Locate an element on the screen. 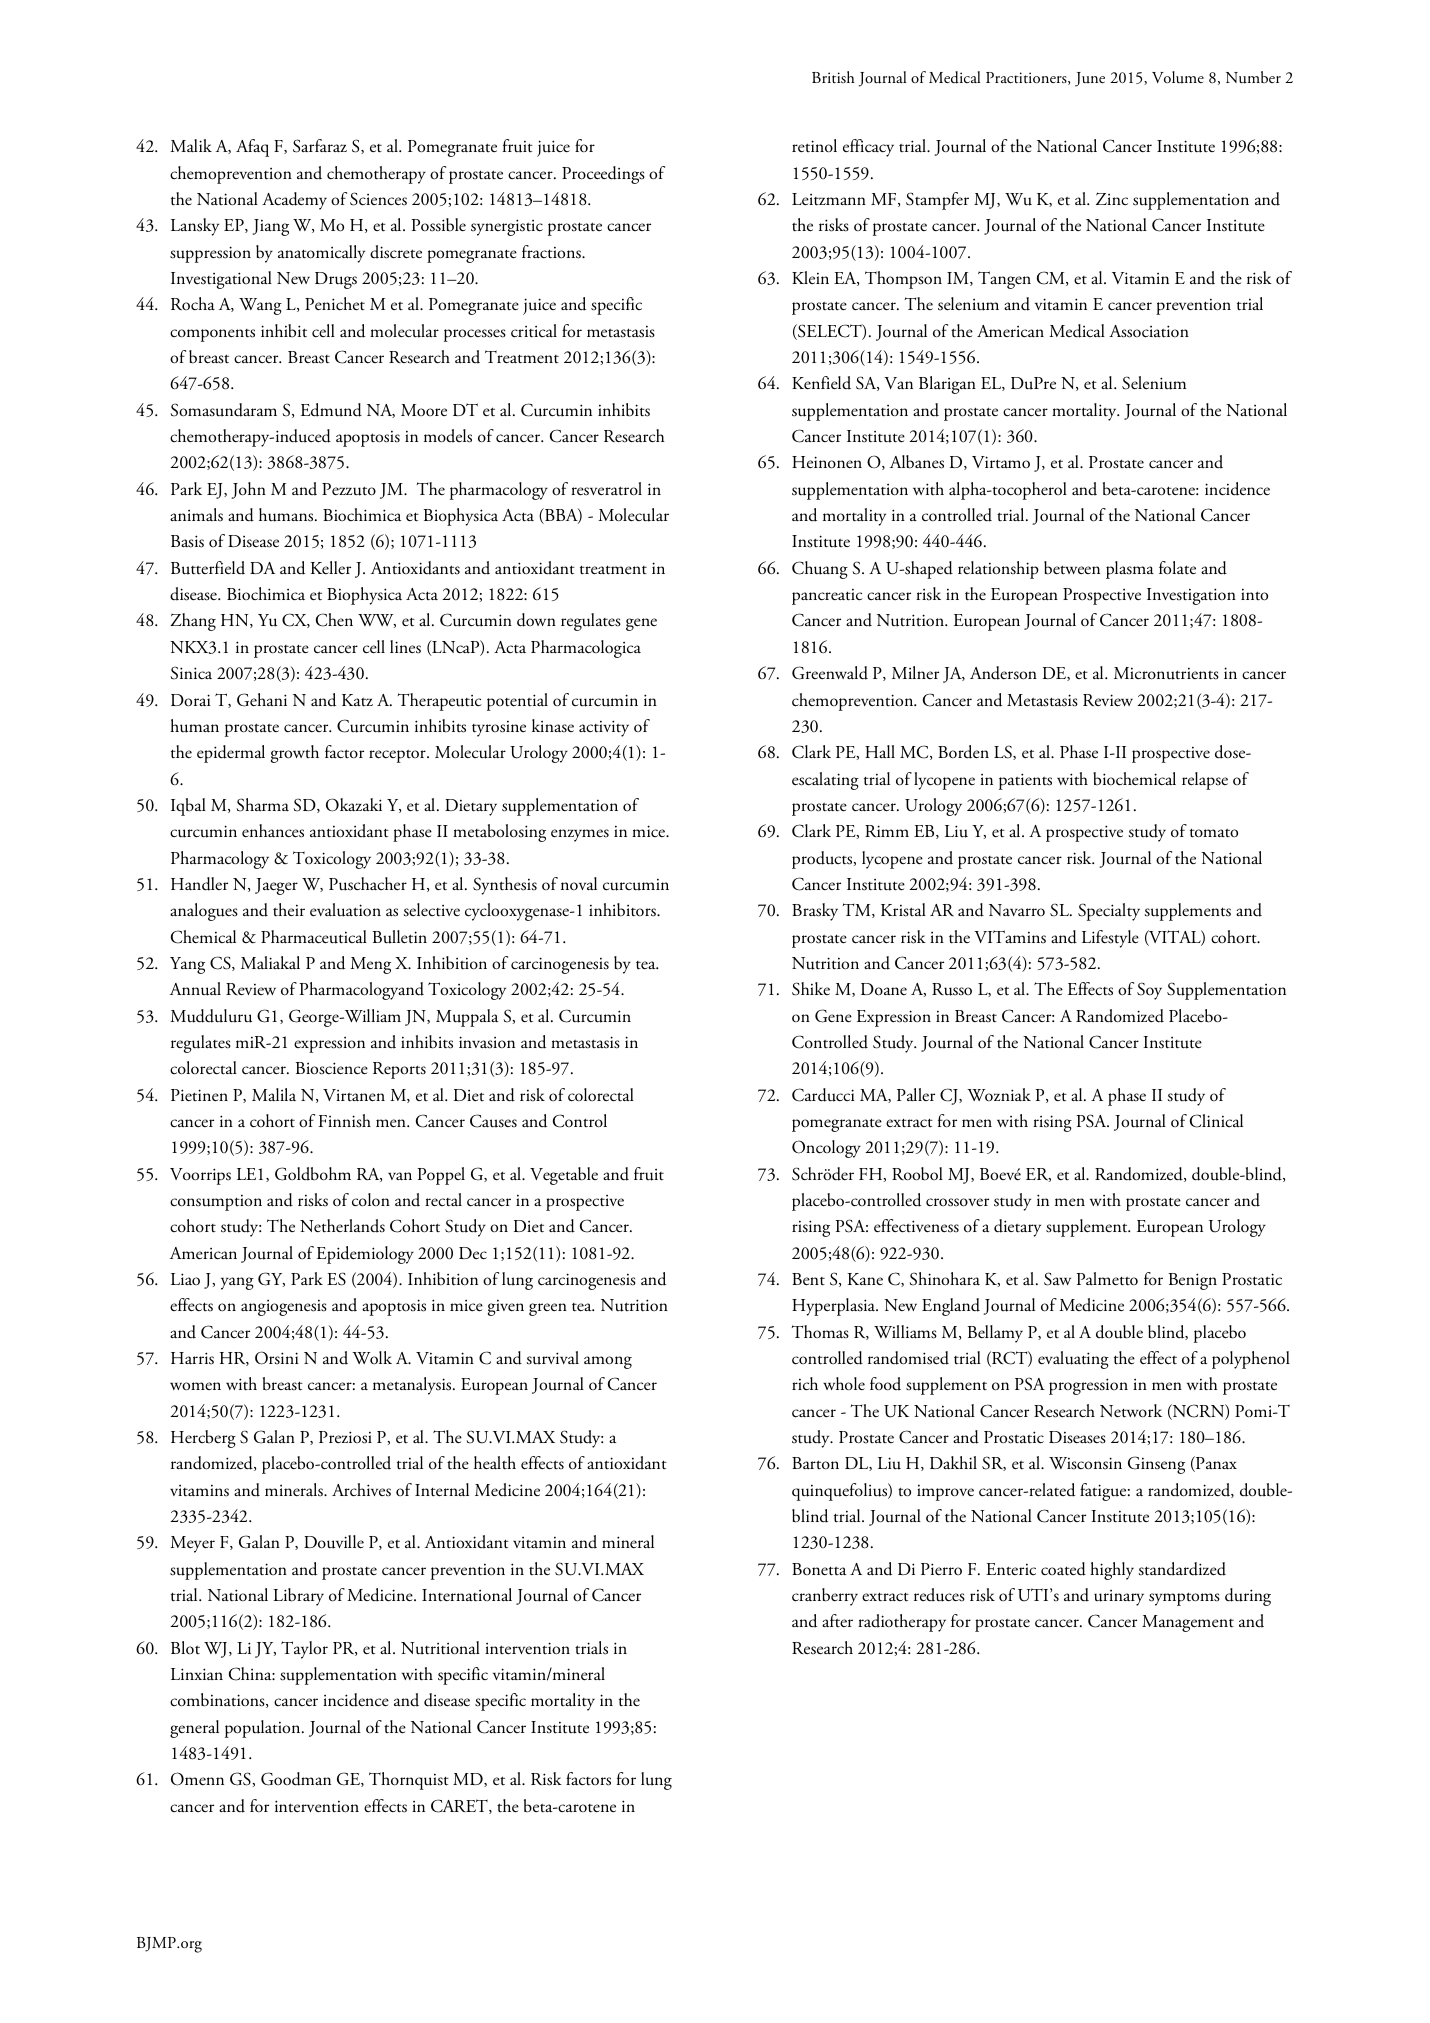 The width and height of the screenshot is (1430, 2023). Katz is located at coordinates (357, 700).
